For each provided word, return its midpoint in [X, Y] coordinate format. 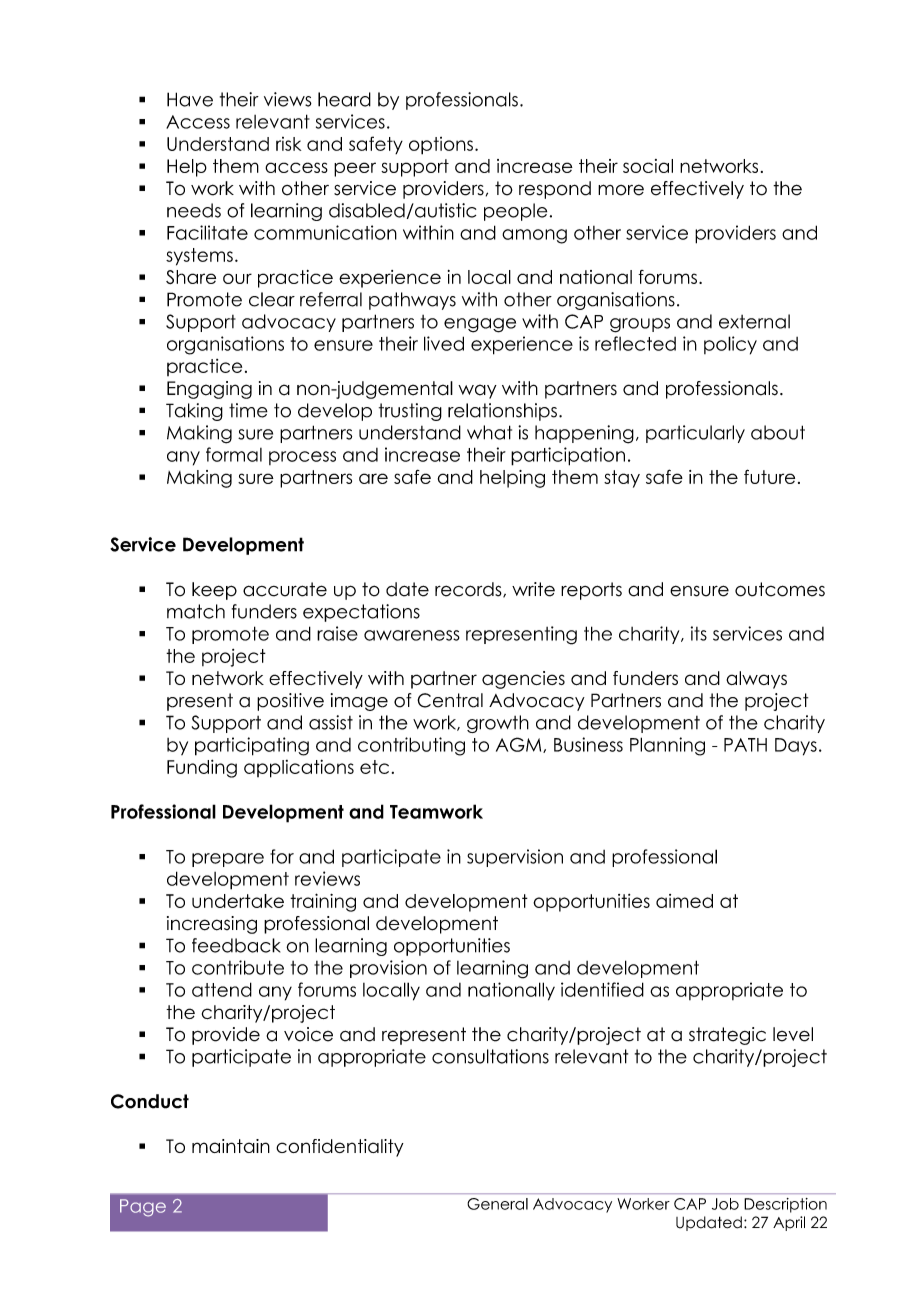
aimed [684, 901]
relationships [502, 412]
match [196, 611]
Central [450, 700]
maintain [231, 1146]
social [648, 166]
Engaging [209, 390]
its [699, 633]
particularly [695, 434]
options [441, 146]
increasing [212, 925]
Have [190, 99]
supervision [515, 858]
